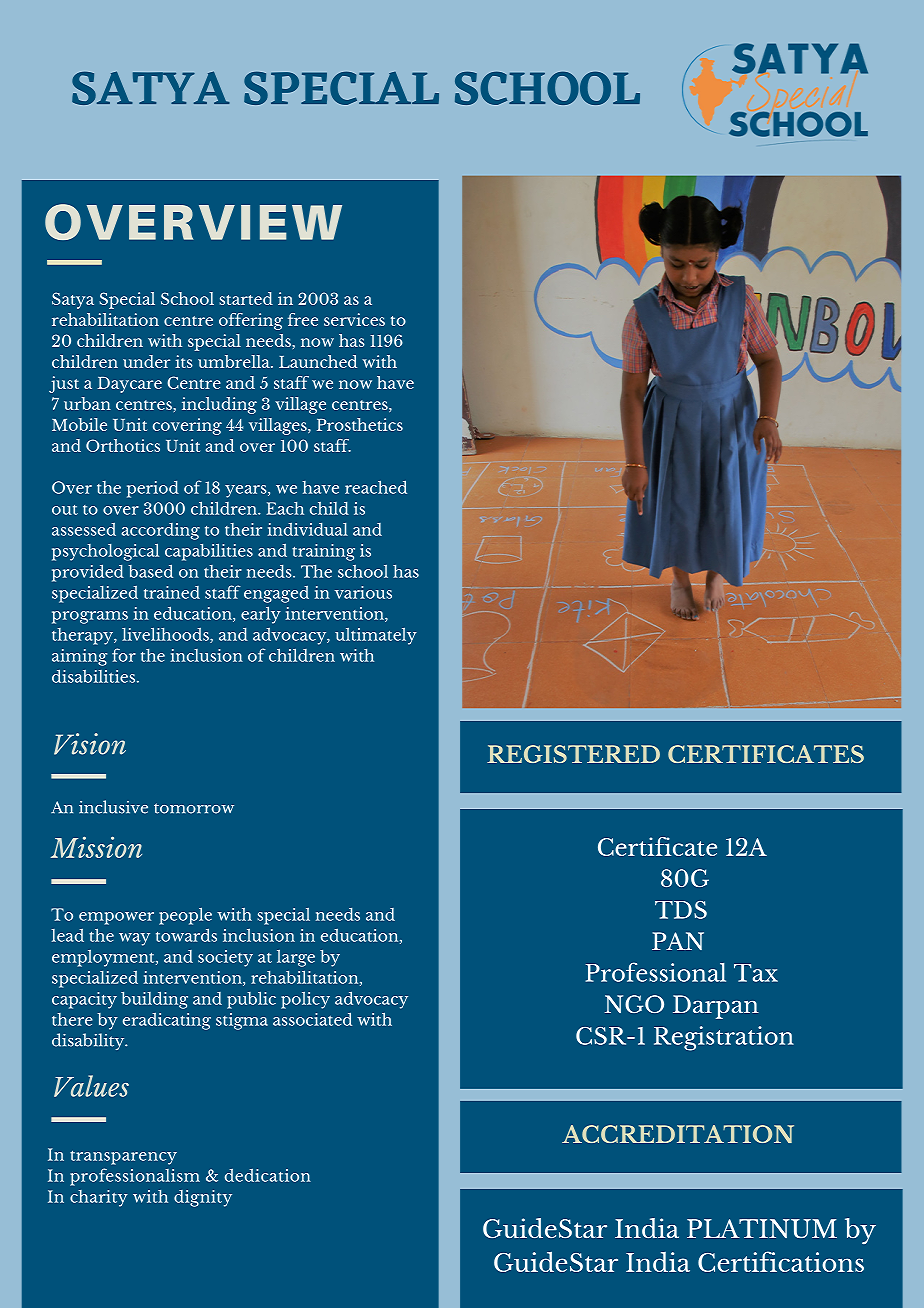  What do you see at coordinates (573, 754) in the page?
I see `REGISTERED` at bounding box center [573, 754].
